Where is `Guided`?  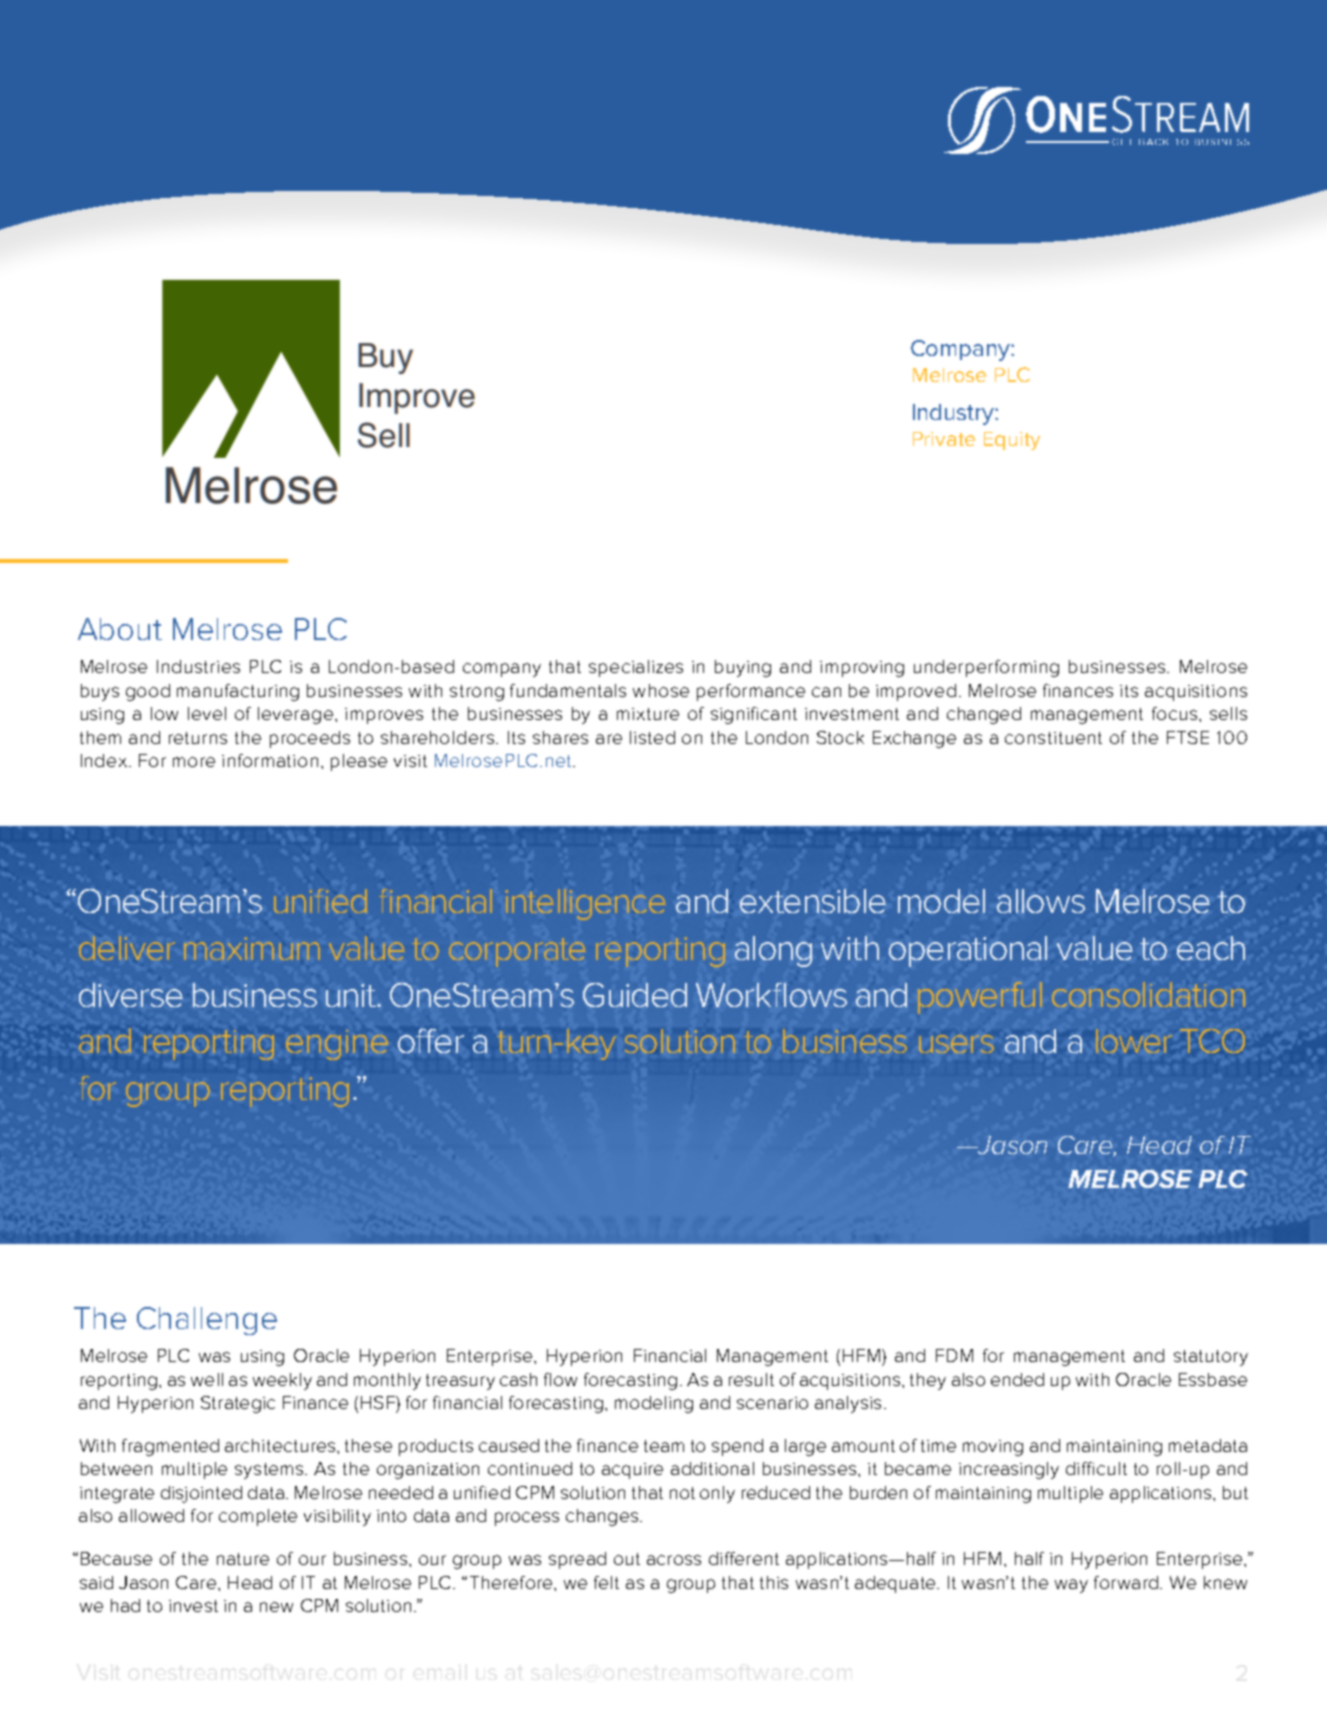 Guided is located at coordinates (635, 995).
